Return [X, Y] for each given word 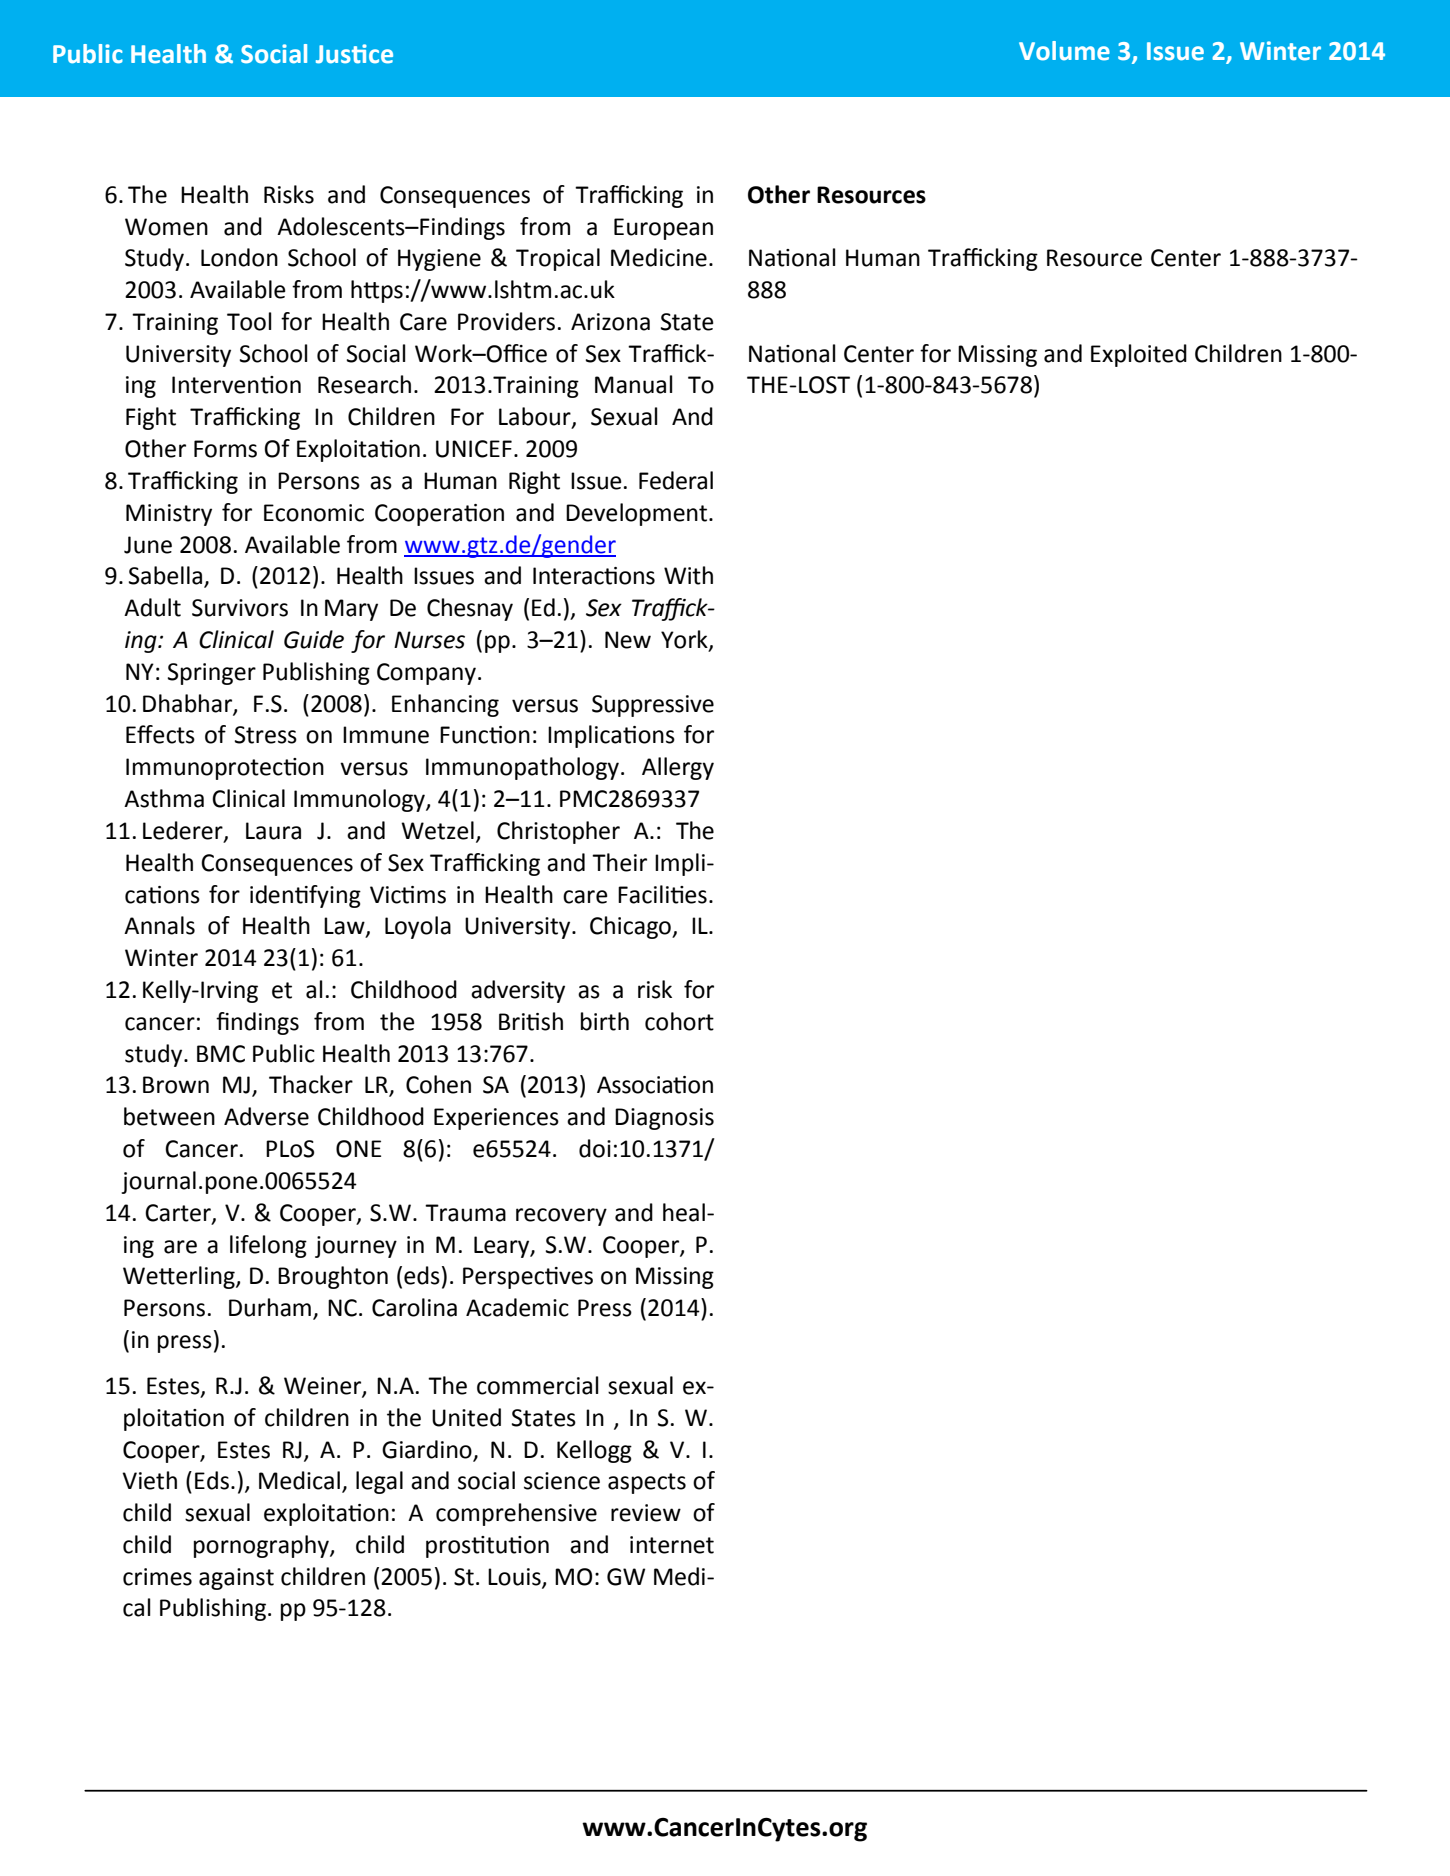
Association [655, 1085]
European [663, 229]
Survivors [240, 608]
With [688, 575]
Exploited [1139, 355]
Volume [1064, 51]
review [646, 1513]
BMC [221, 1054]
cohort [679, 1021]
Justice [354, 54]
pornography [262, 1546]
